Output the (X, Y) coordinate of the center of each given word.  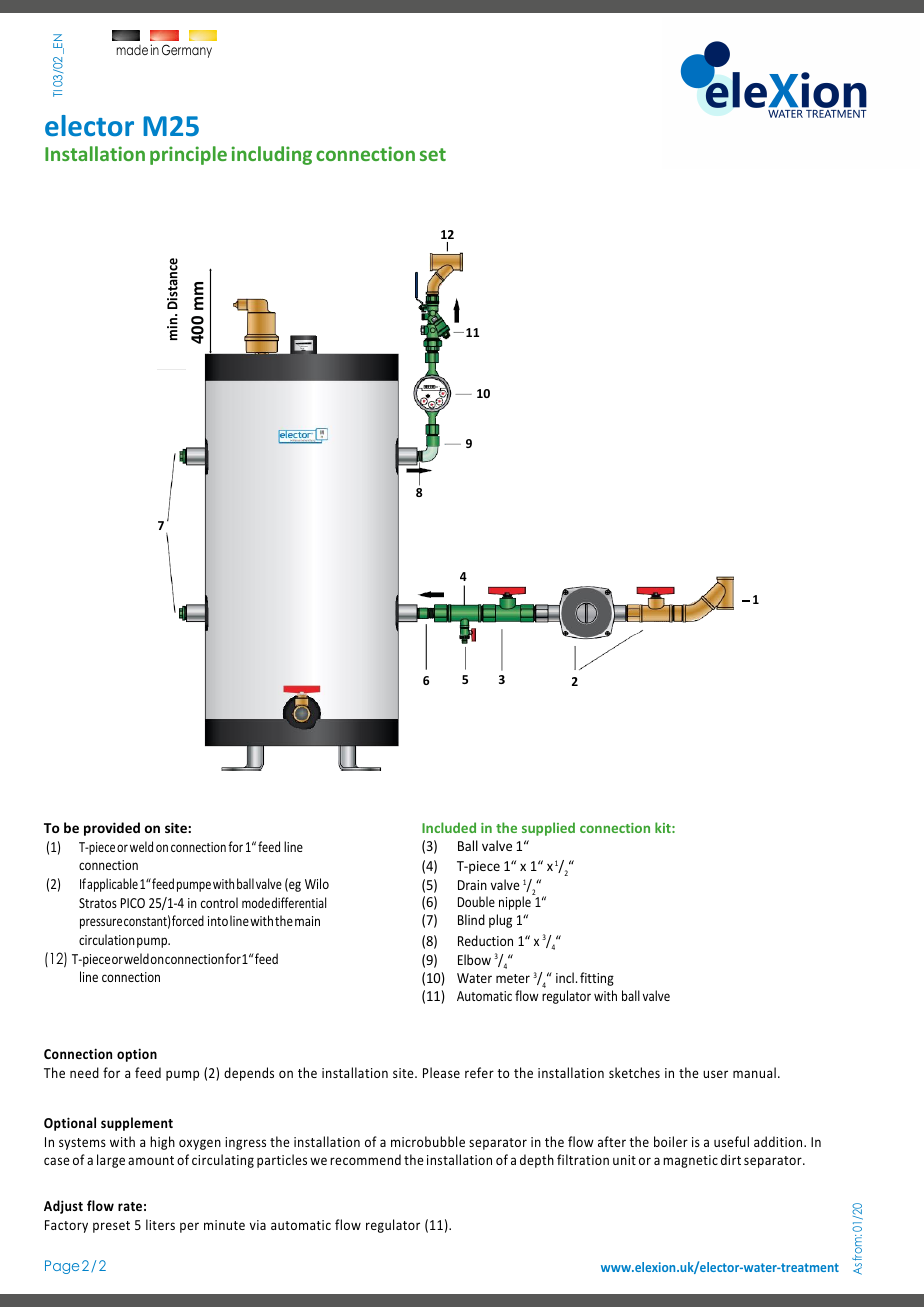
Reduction (485, 940)
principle (188, 155)
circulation (107, 939)
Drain (472, 885)
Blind (471, 919)
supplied (548, 829)
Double (476, 901)
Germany (187, 51)
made (132, 50)
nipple (515, 903)
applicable (112, 885)
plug (500, 921)
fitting (597, 979)
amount (151, 1160)
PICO (133, 903)
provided (112, 829)
